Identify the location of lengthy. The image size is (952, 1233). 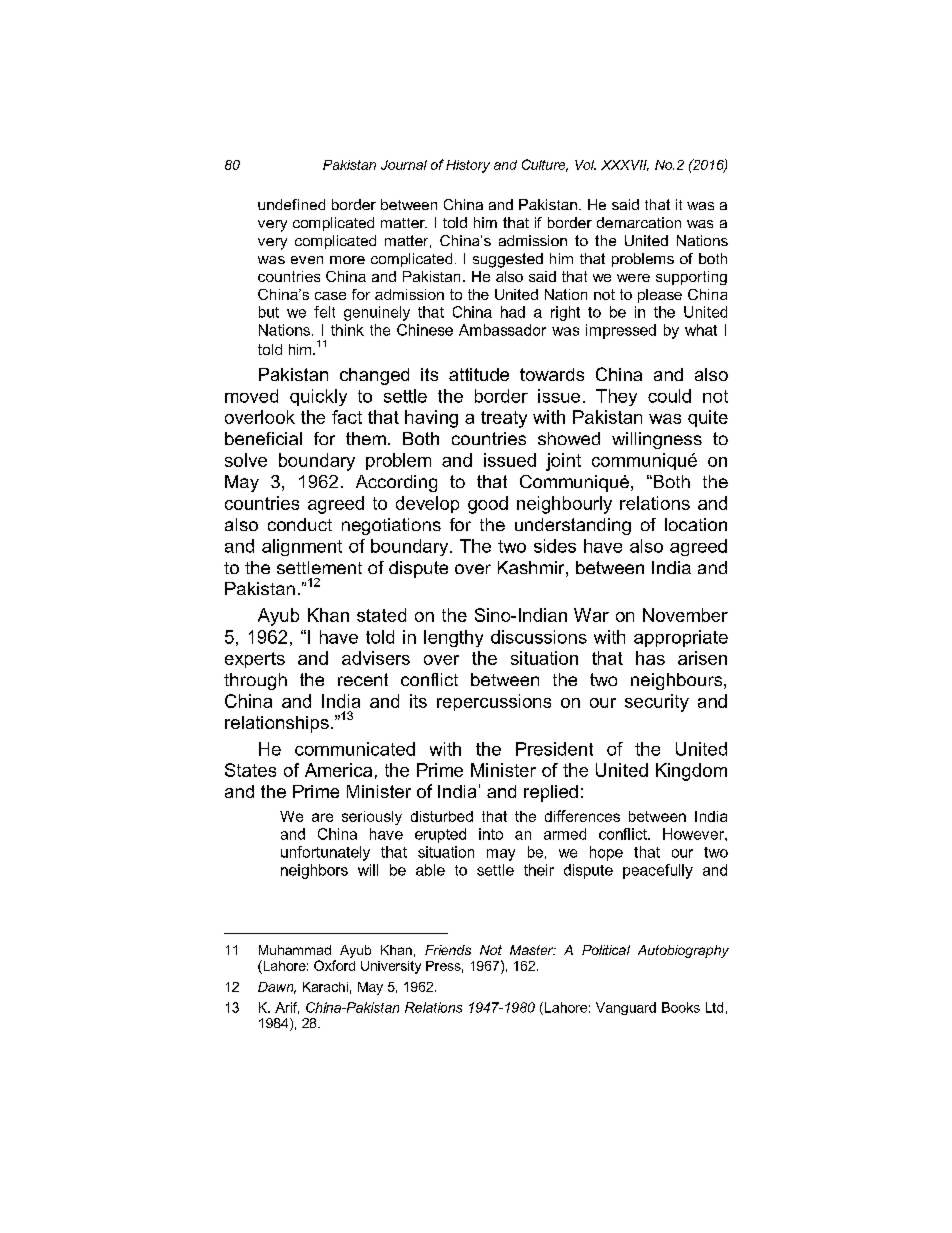
(453, 638).
